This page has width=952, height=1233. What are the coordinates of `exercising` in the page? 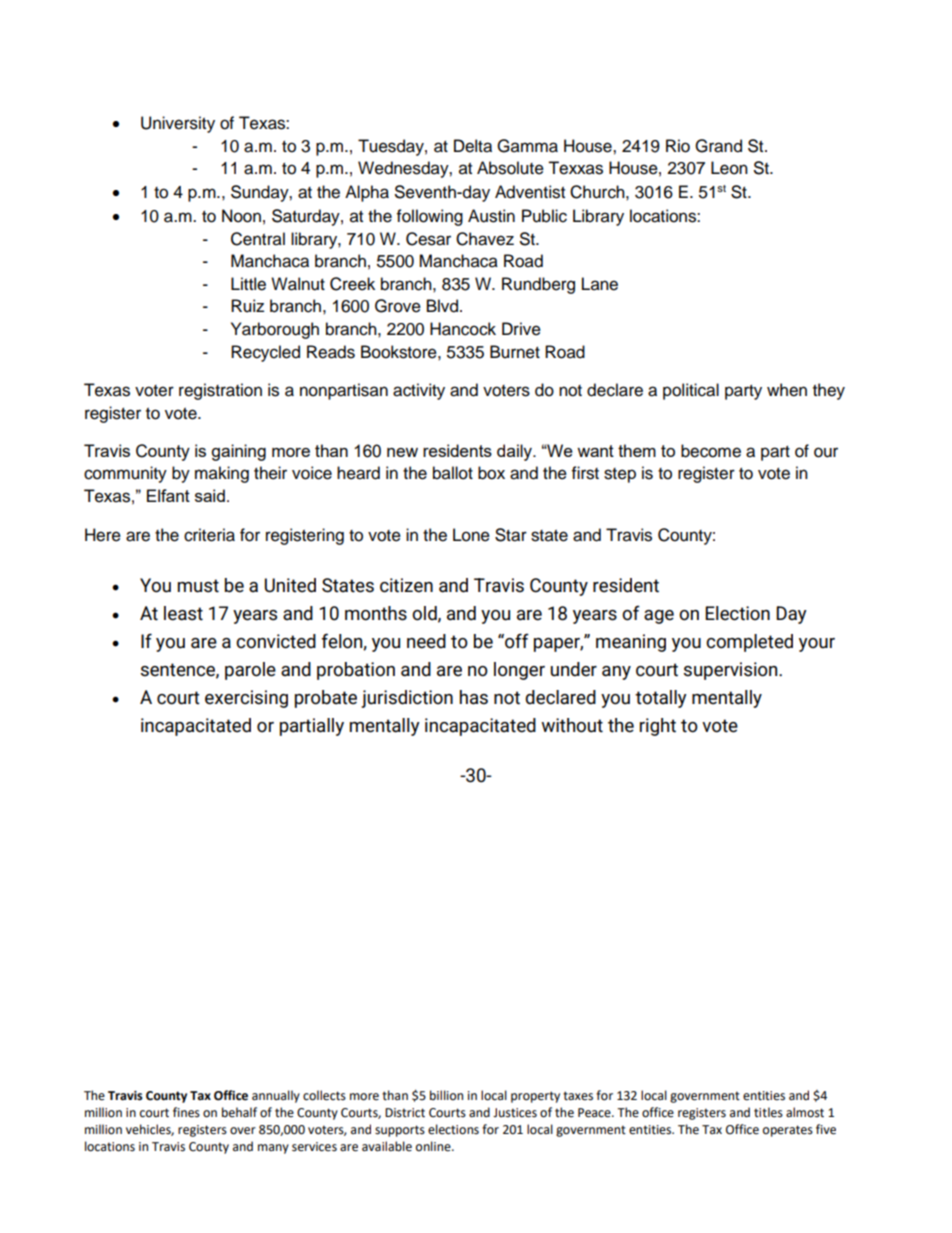 It's located at (246, 699).
